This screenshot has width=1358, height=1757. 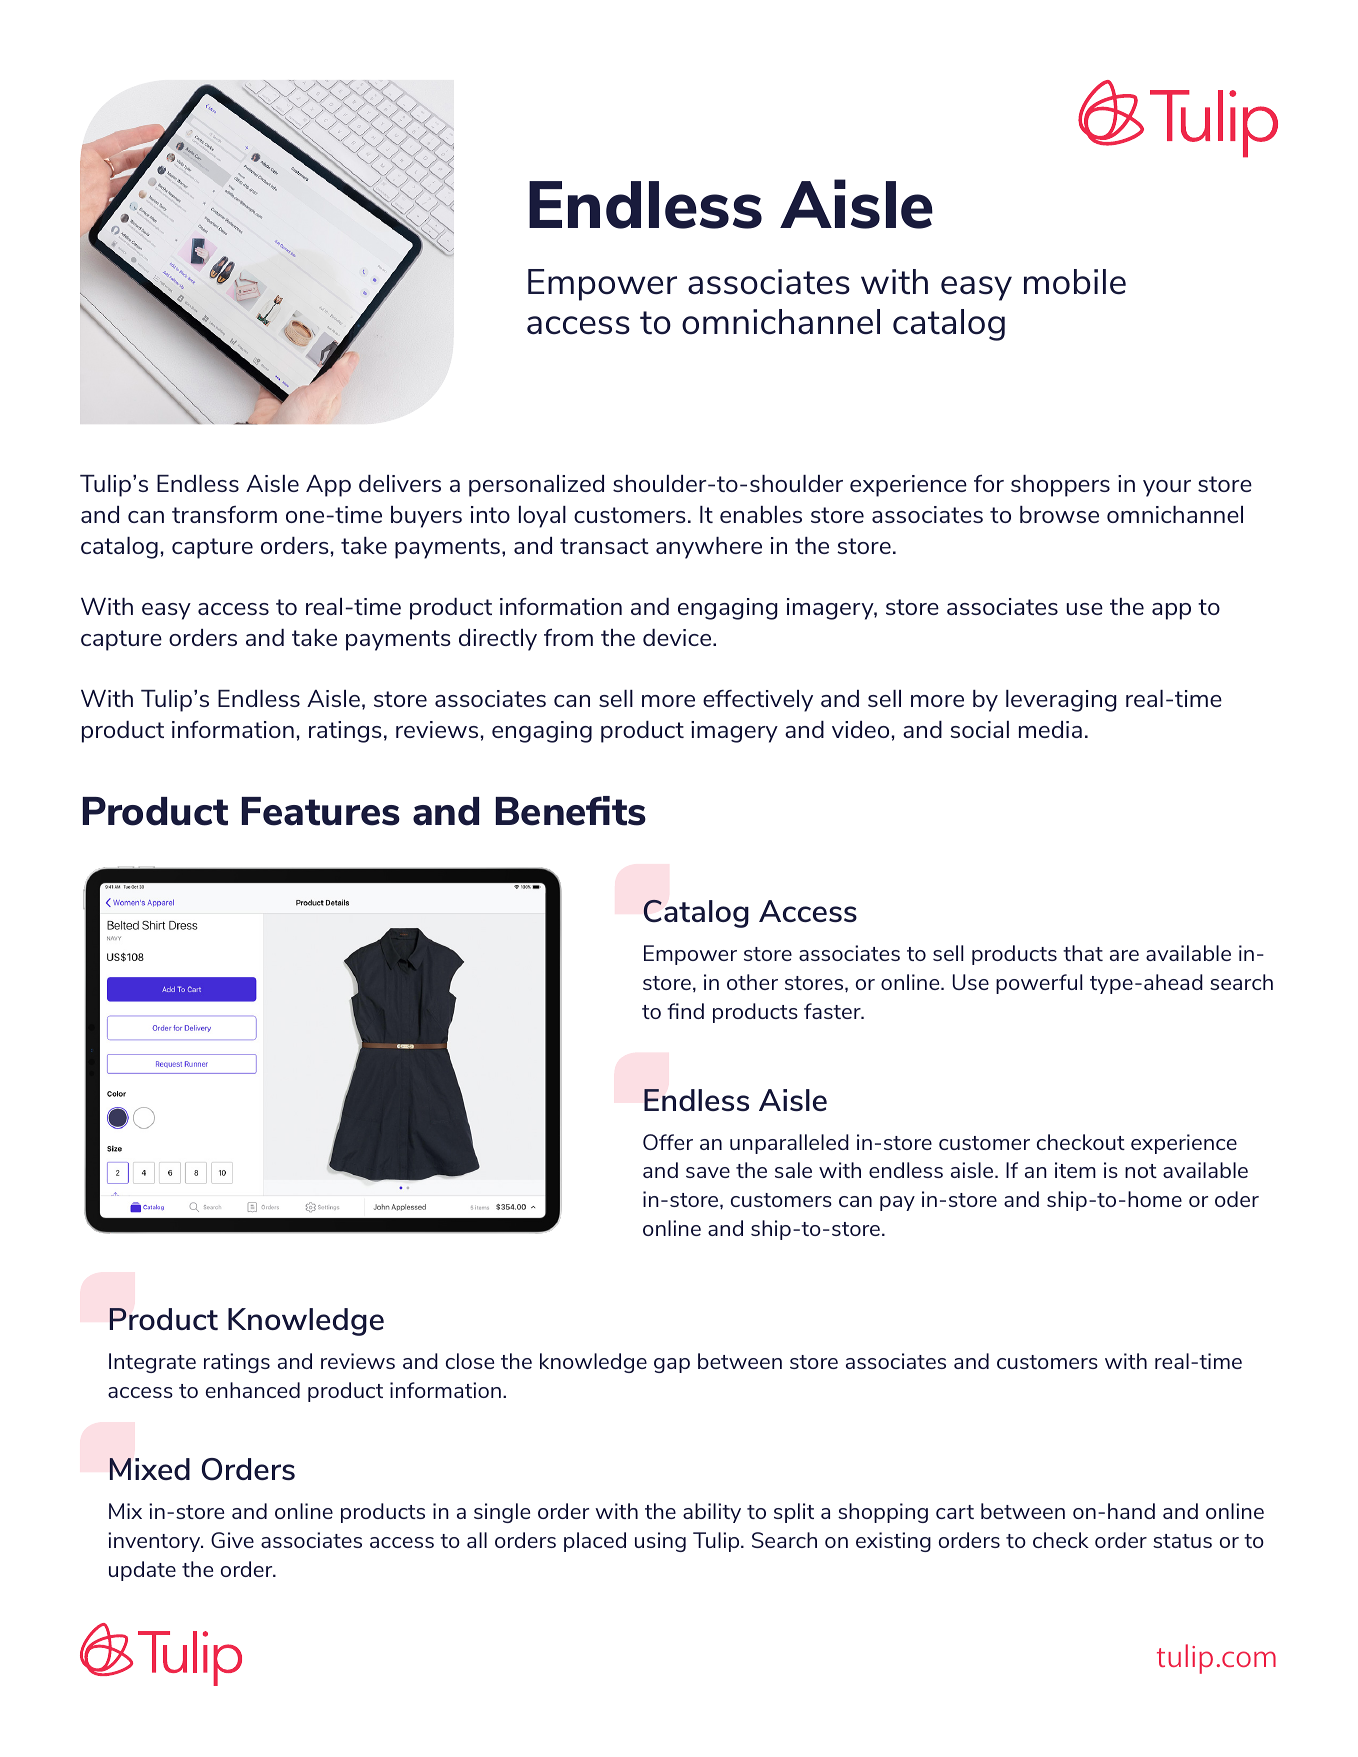 I want to click on status, so click(x=1182, y=1541).
